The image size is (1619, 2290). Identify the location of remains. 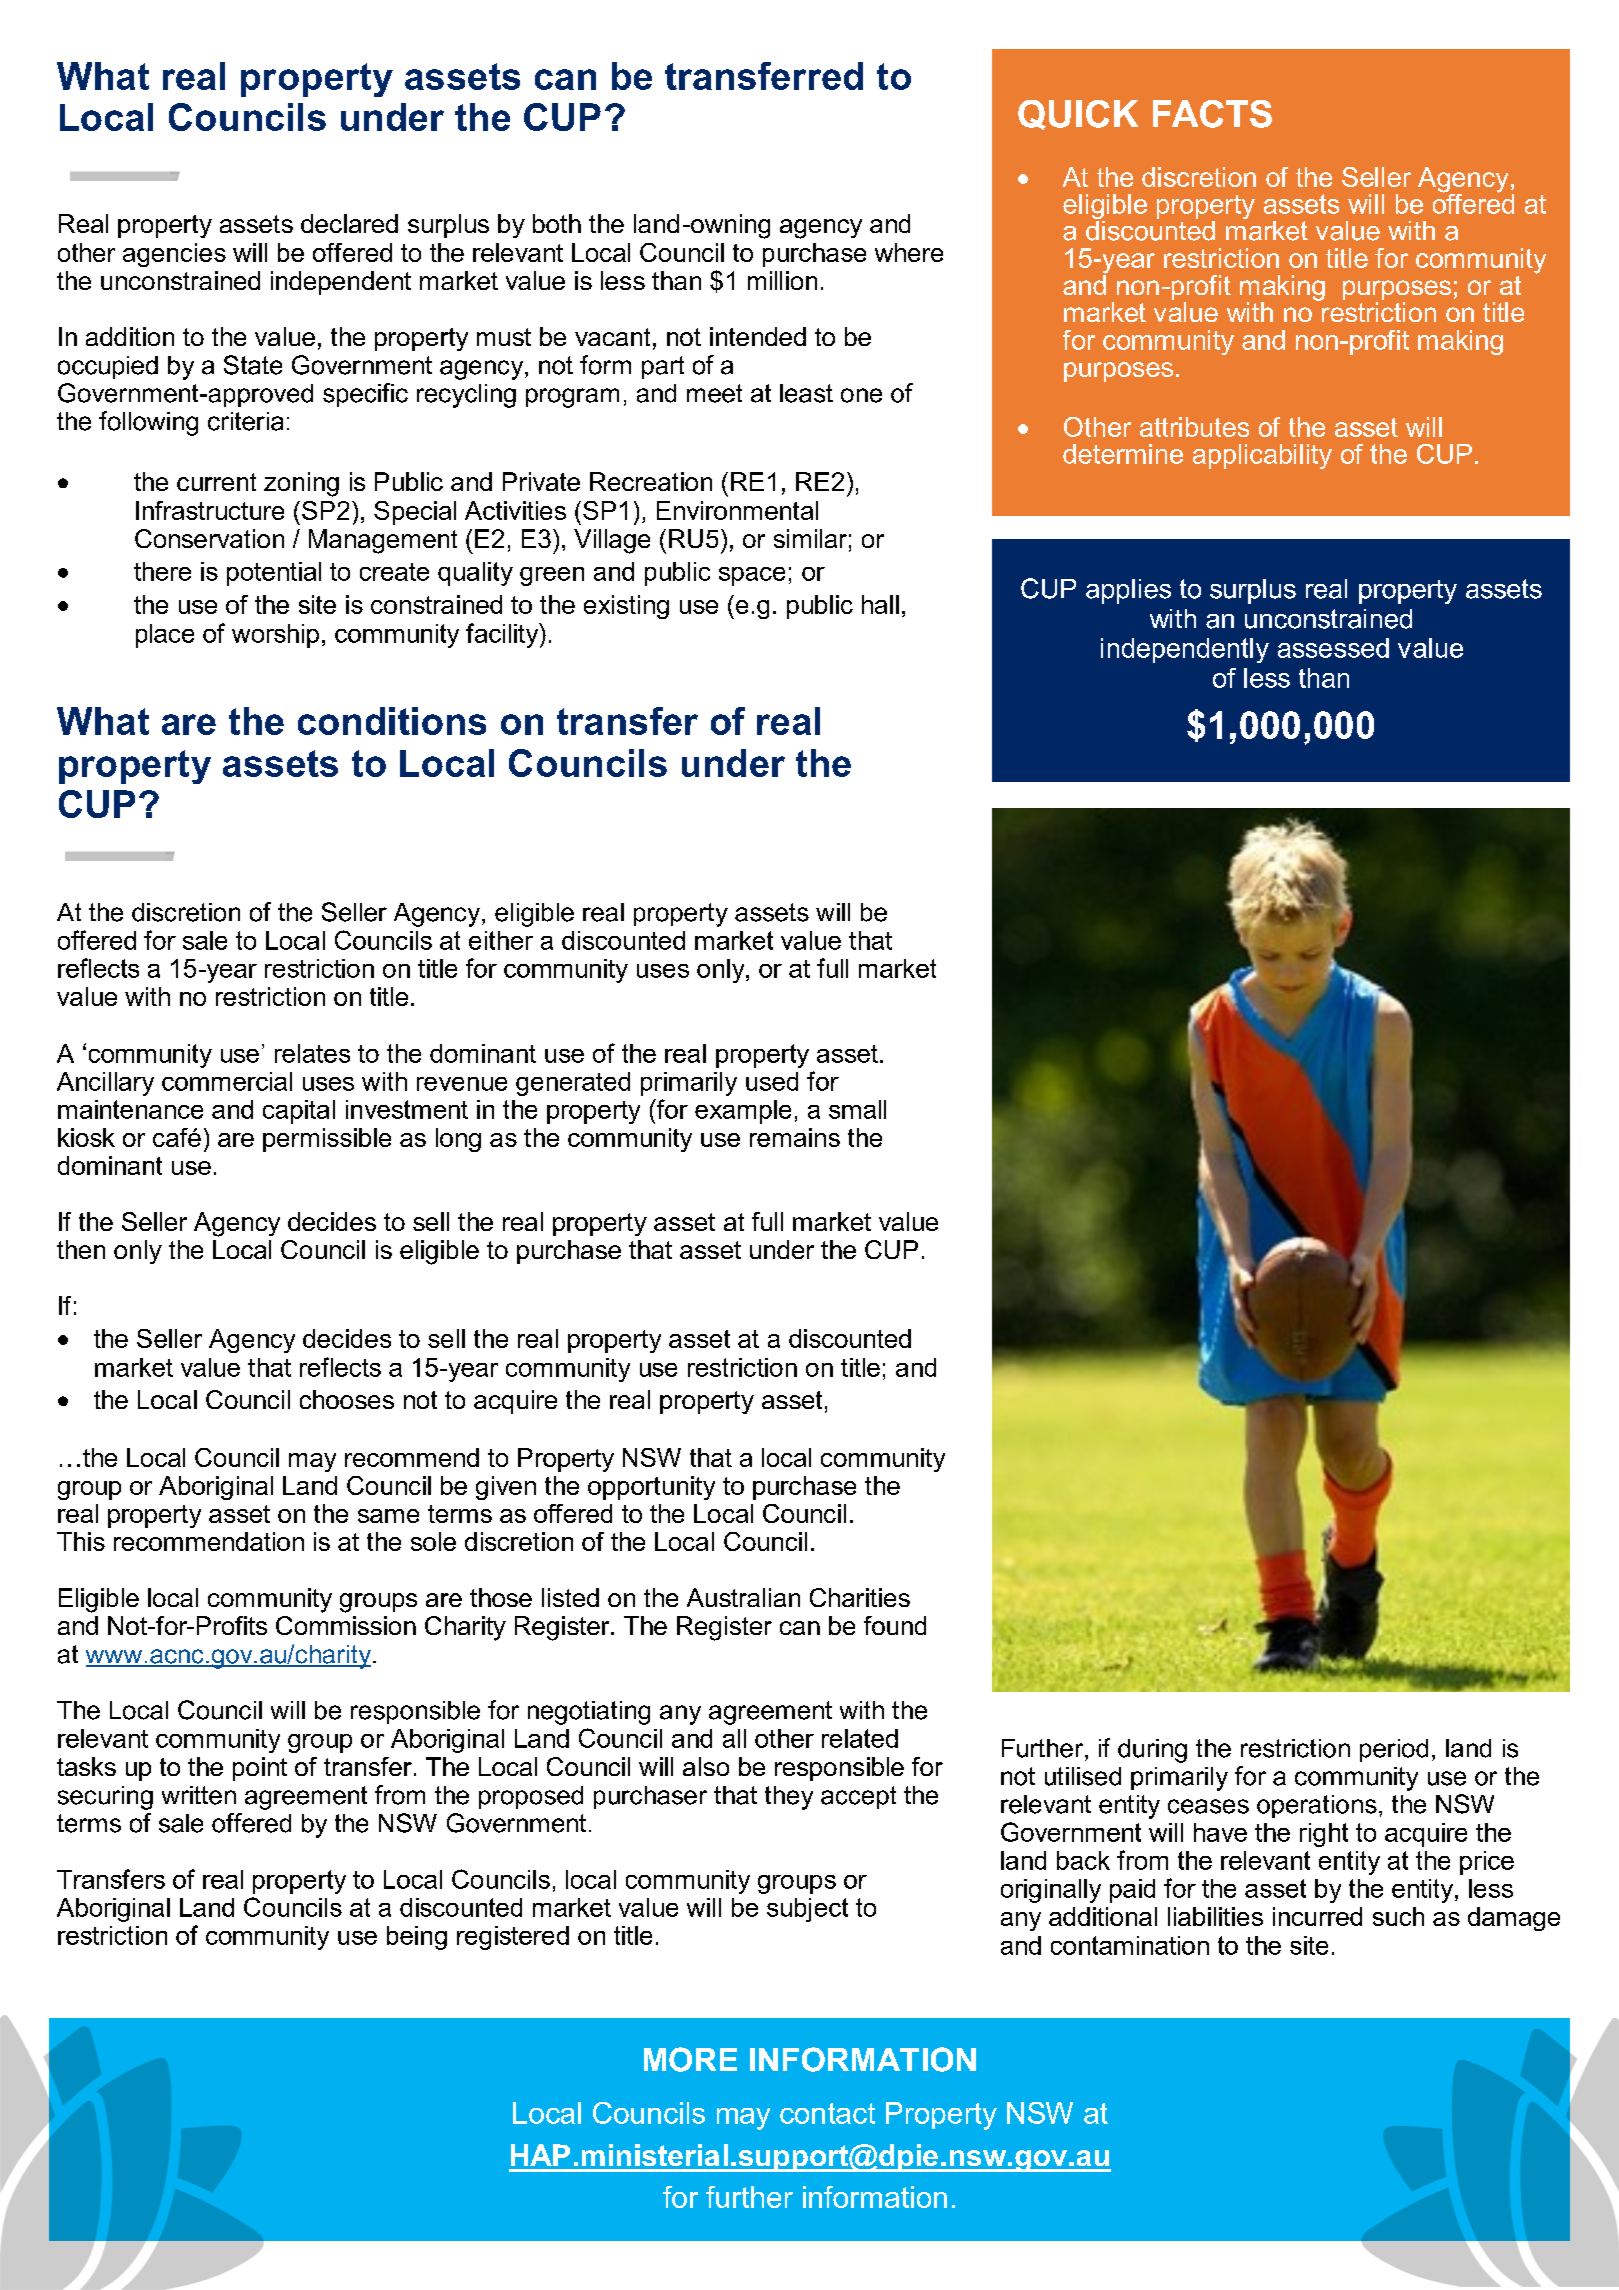
(795, 1137).
